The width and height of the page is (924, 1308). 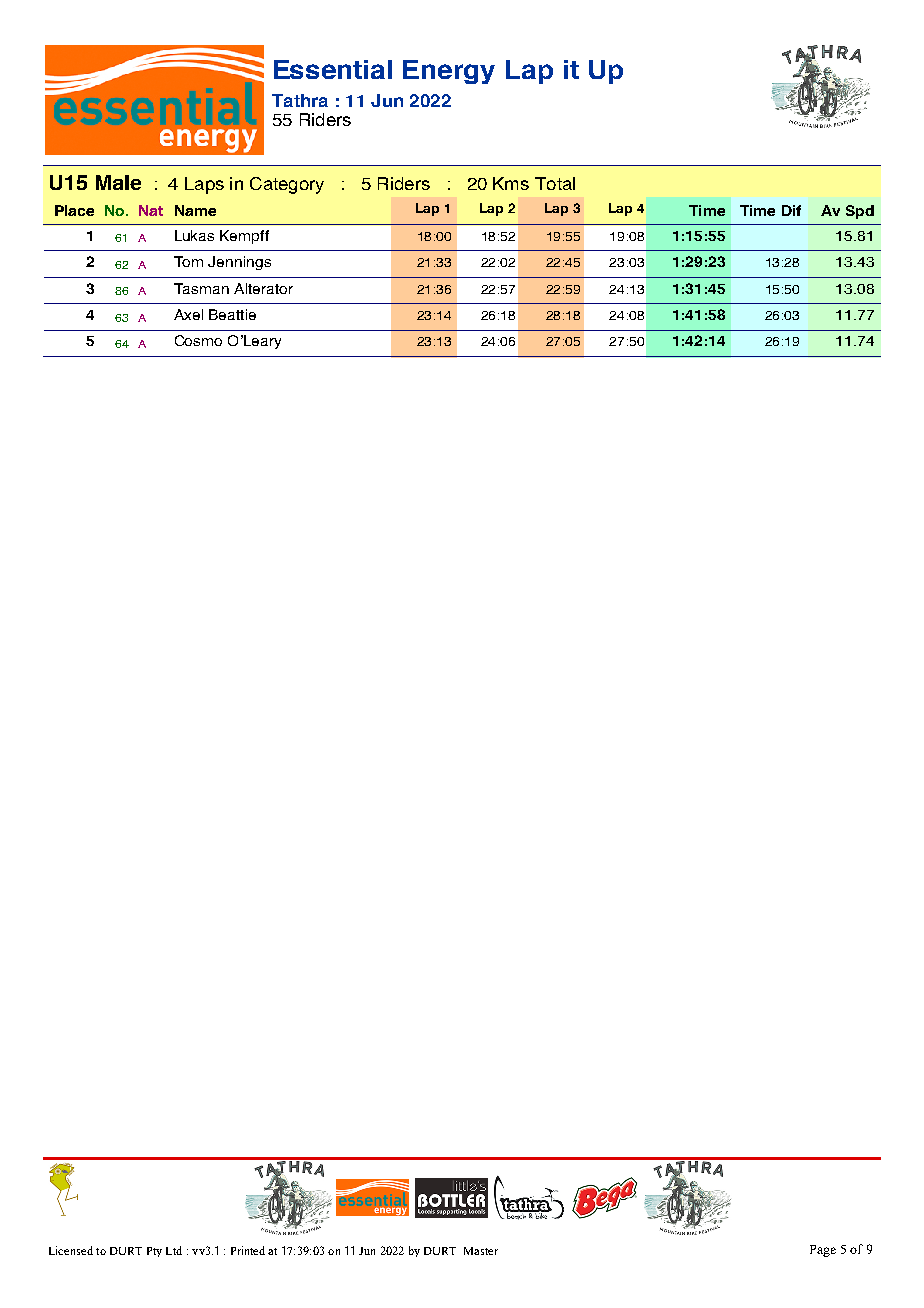 What do you see at coordinates (154, 1252) in the page?
I see `Pty` at bounding box center [154, 1252].
